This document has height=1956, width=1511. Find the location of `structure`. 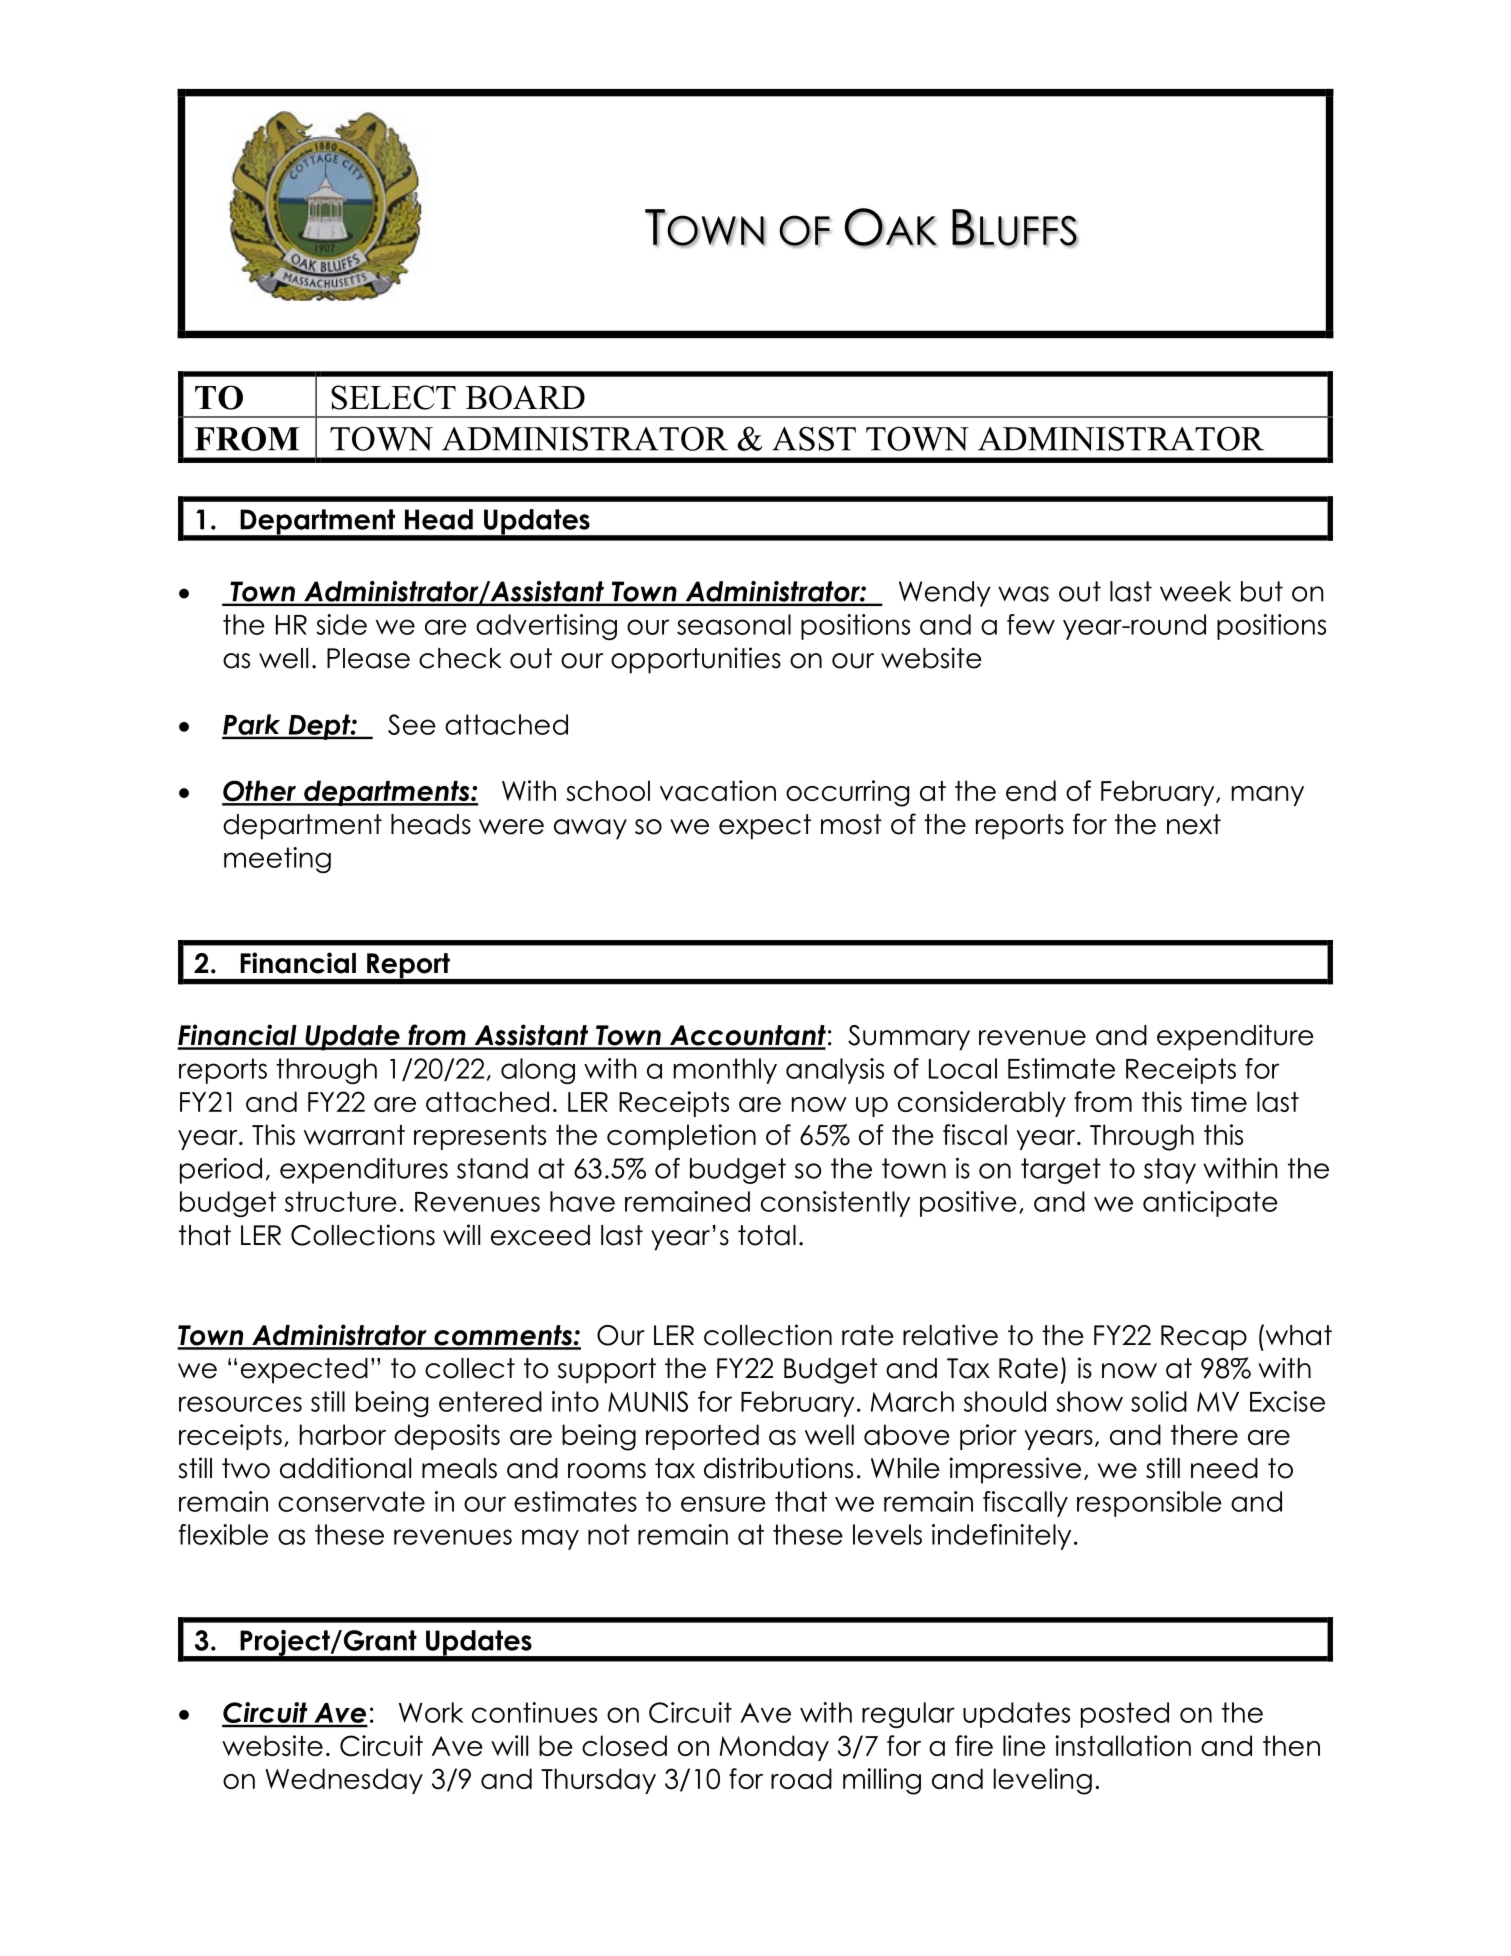

structure is located at coordinates (341, 1201).
